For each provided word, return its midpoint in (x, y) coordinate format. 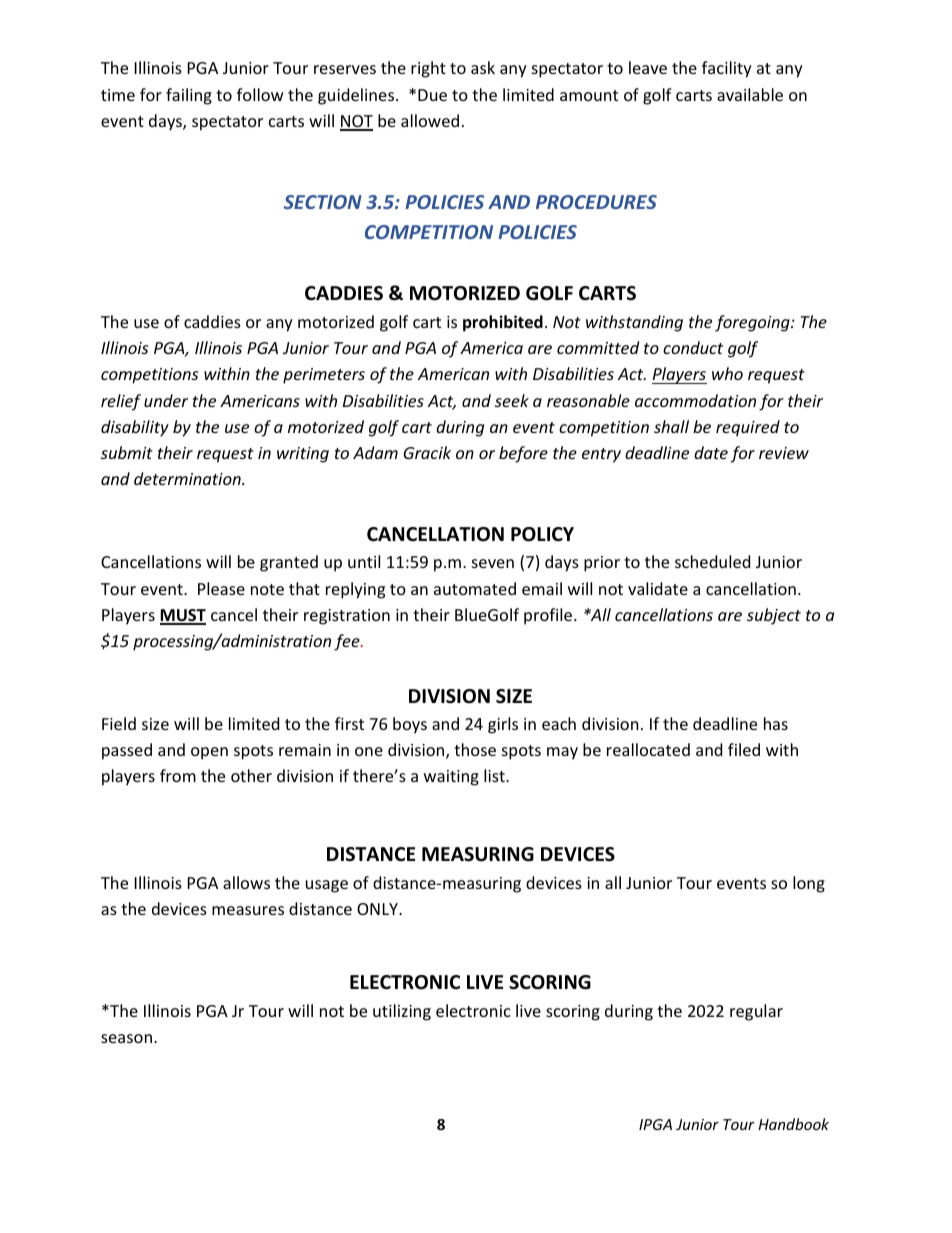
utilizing (402, 1012)
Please (221, 588)
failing (189, 96)
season (126, 1038)
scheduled (712, 561)
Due (432, 95)
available (750, 94)
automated (475, 588)
